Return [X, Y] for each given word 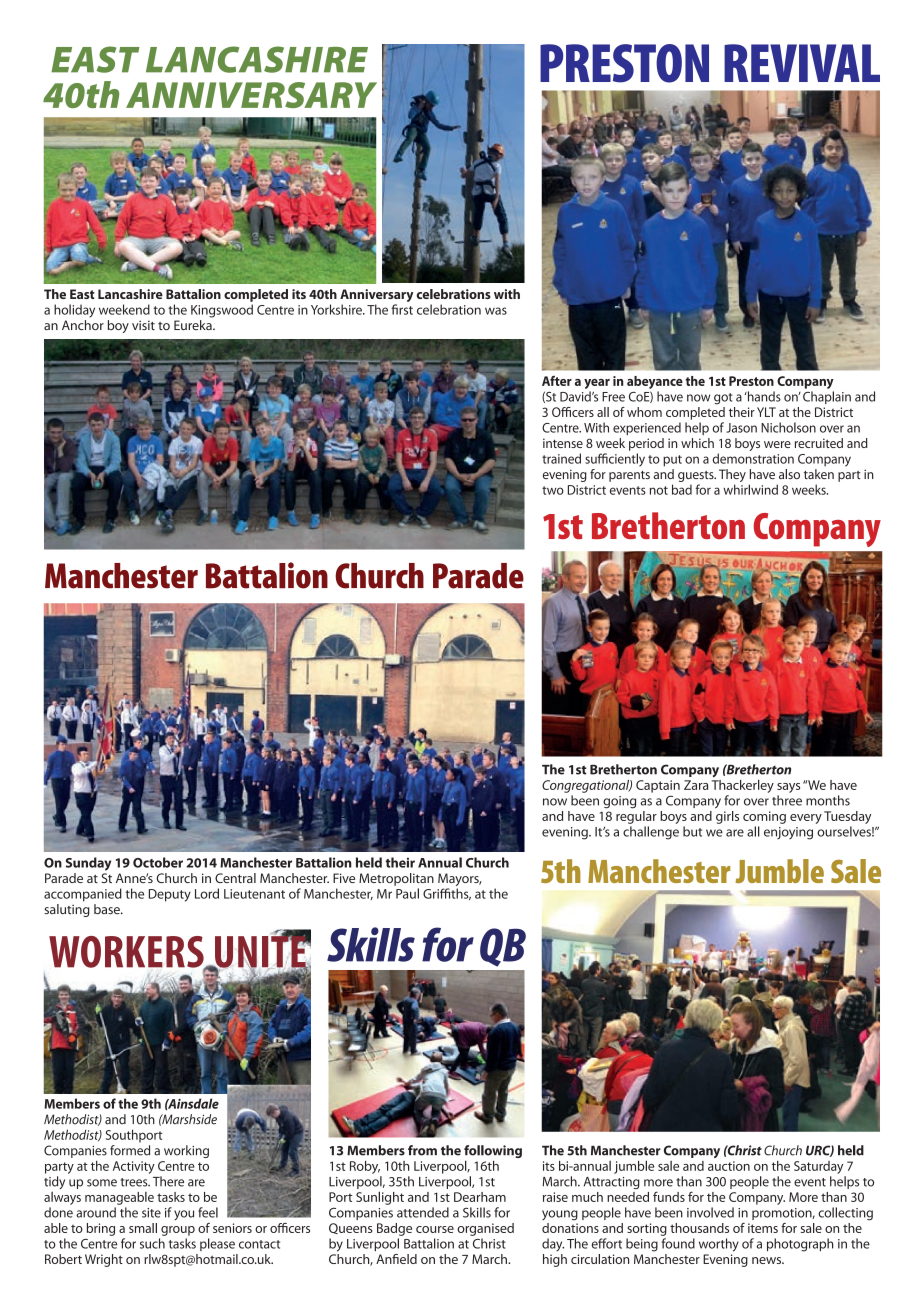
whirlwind [750, 489]
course [435, 1229]
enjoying [788, 833]
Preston [751, 381]
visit [143, 325]
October [158, 862]
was [496, 311]
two [553, 490]
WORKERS [127, 953]
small [143, 1228]
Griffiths [447, 894]
